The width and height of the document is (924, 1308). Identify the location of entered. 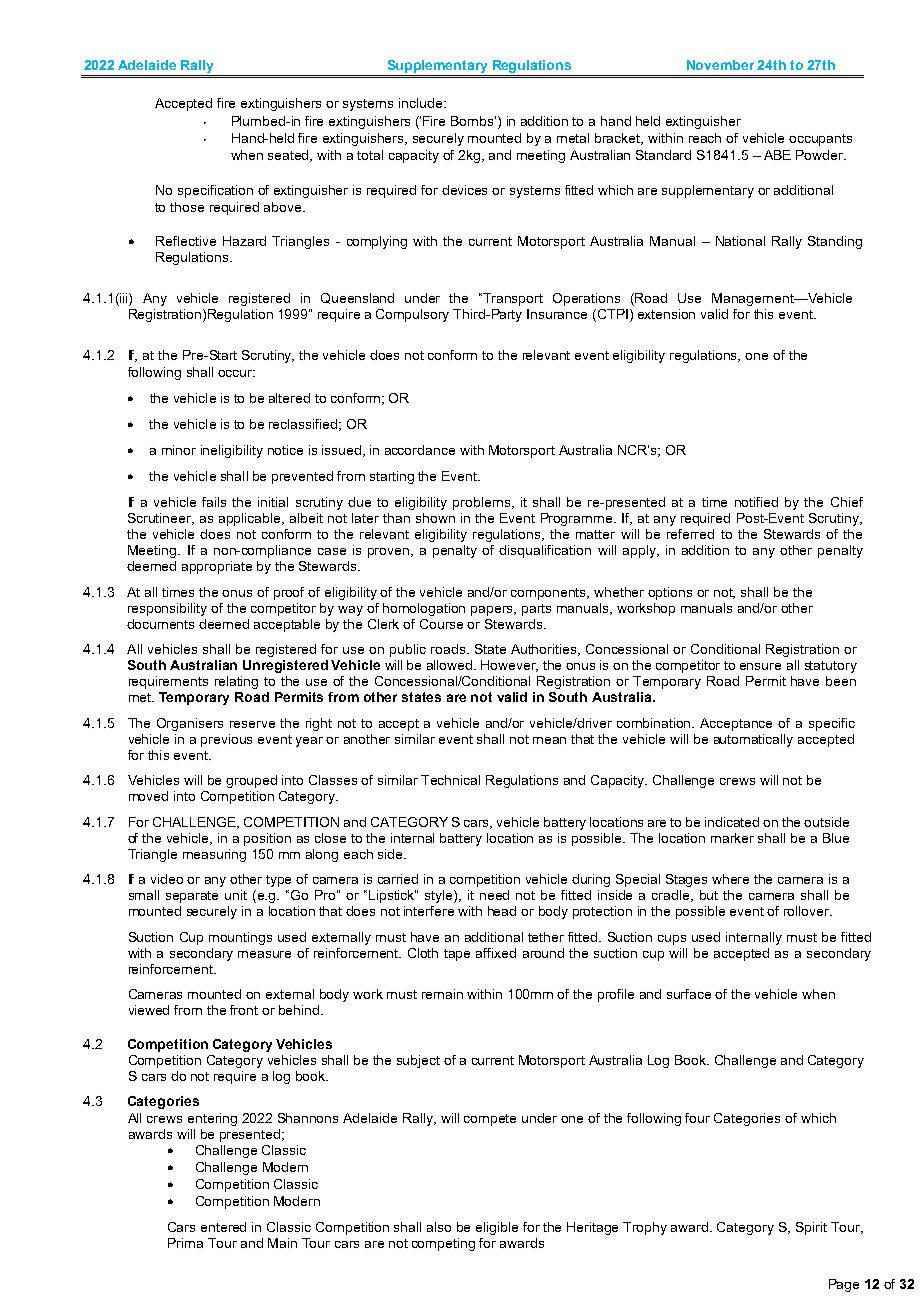
(223, 1227).
